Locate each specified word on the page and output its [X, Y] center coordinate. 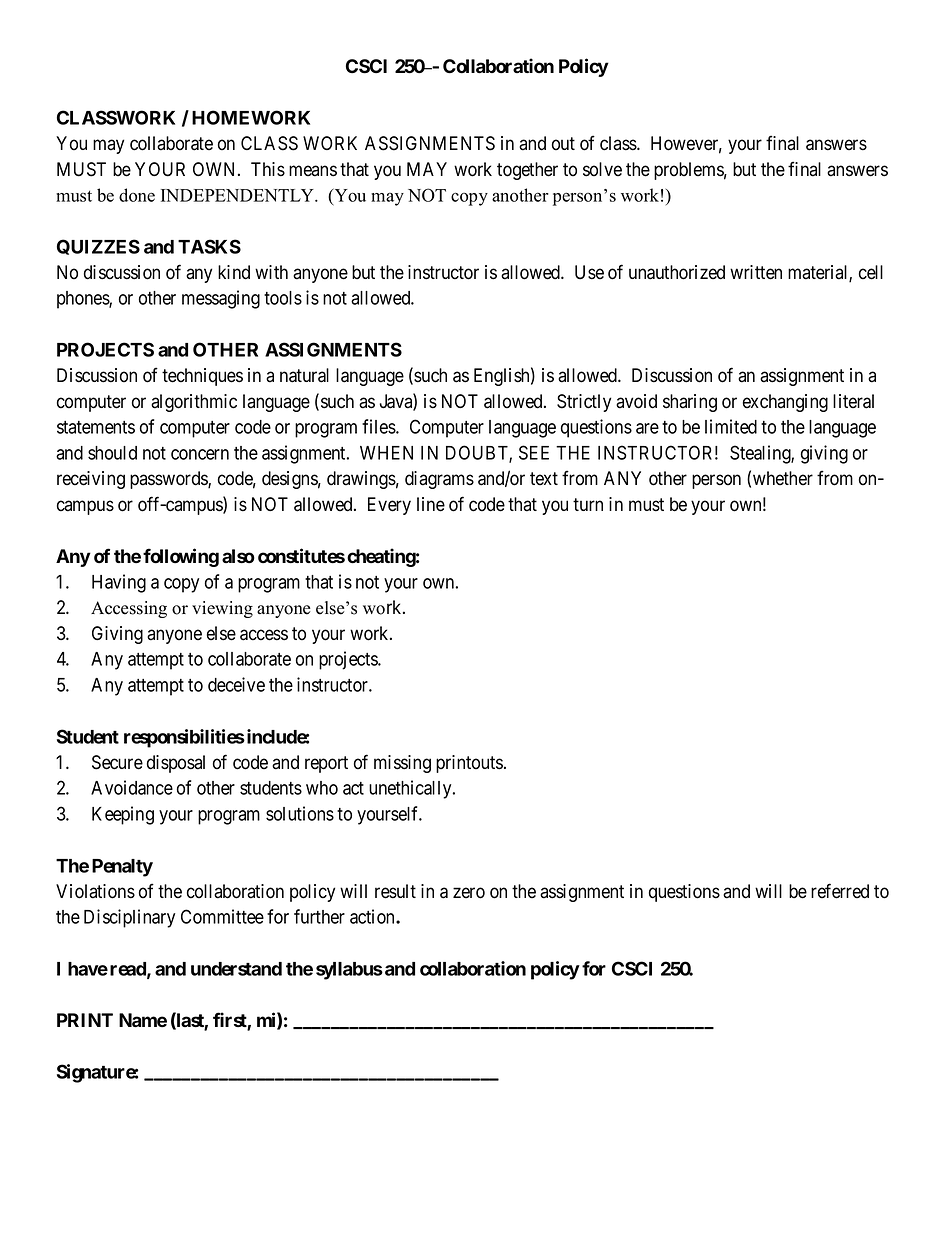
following [181, 557]
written [756, 272]
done [137, 195]
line [431, 504]
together [527, 171]
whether [783, 478]
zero [469, 893]
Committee [222, 916]
